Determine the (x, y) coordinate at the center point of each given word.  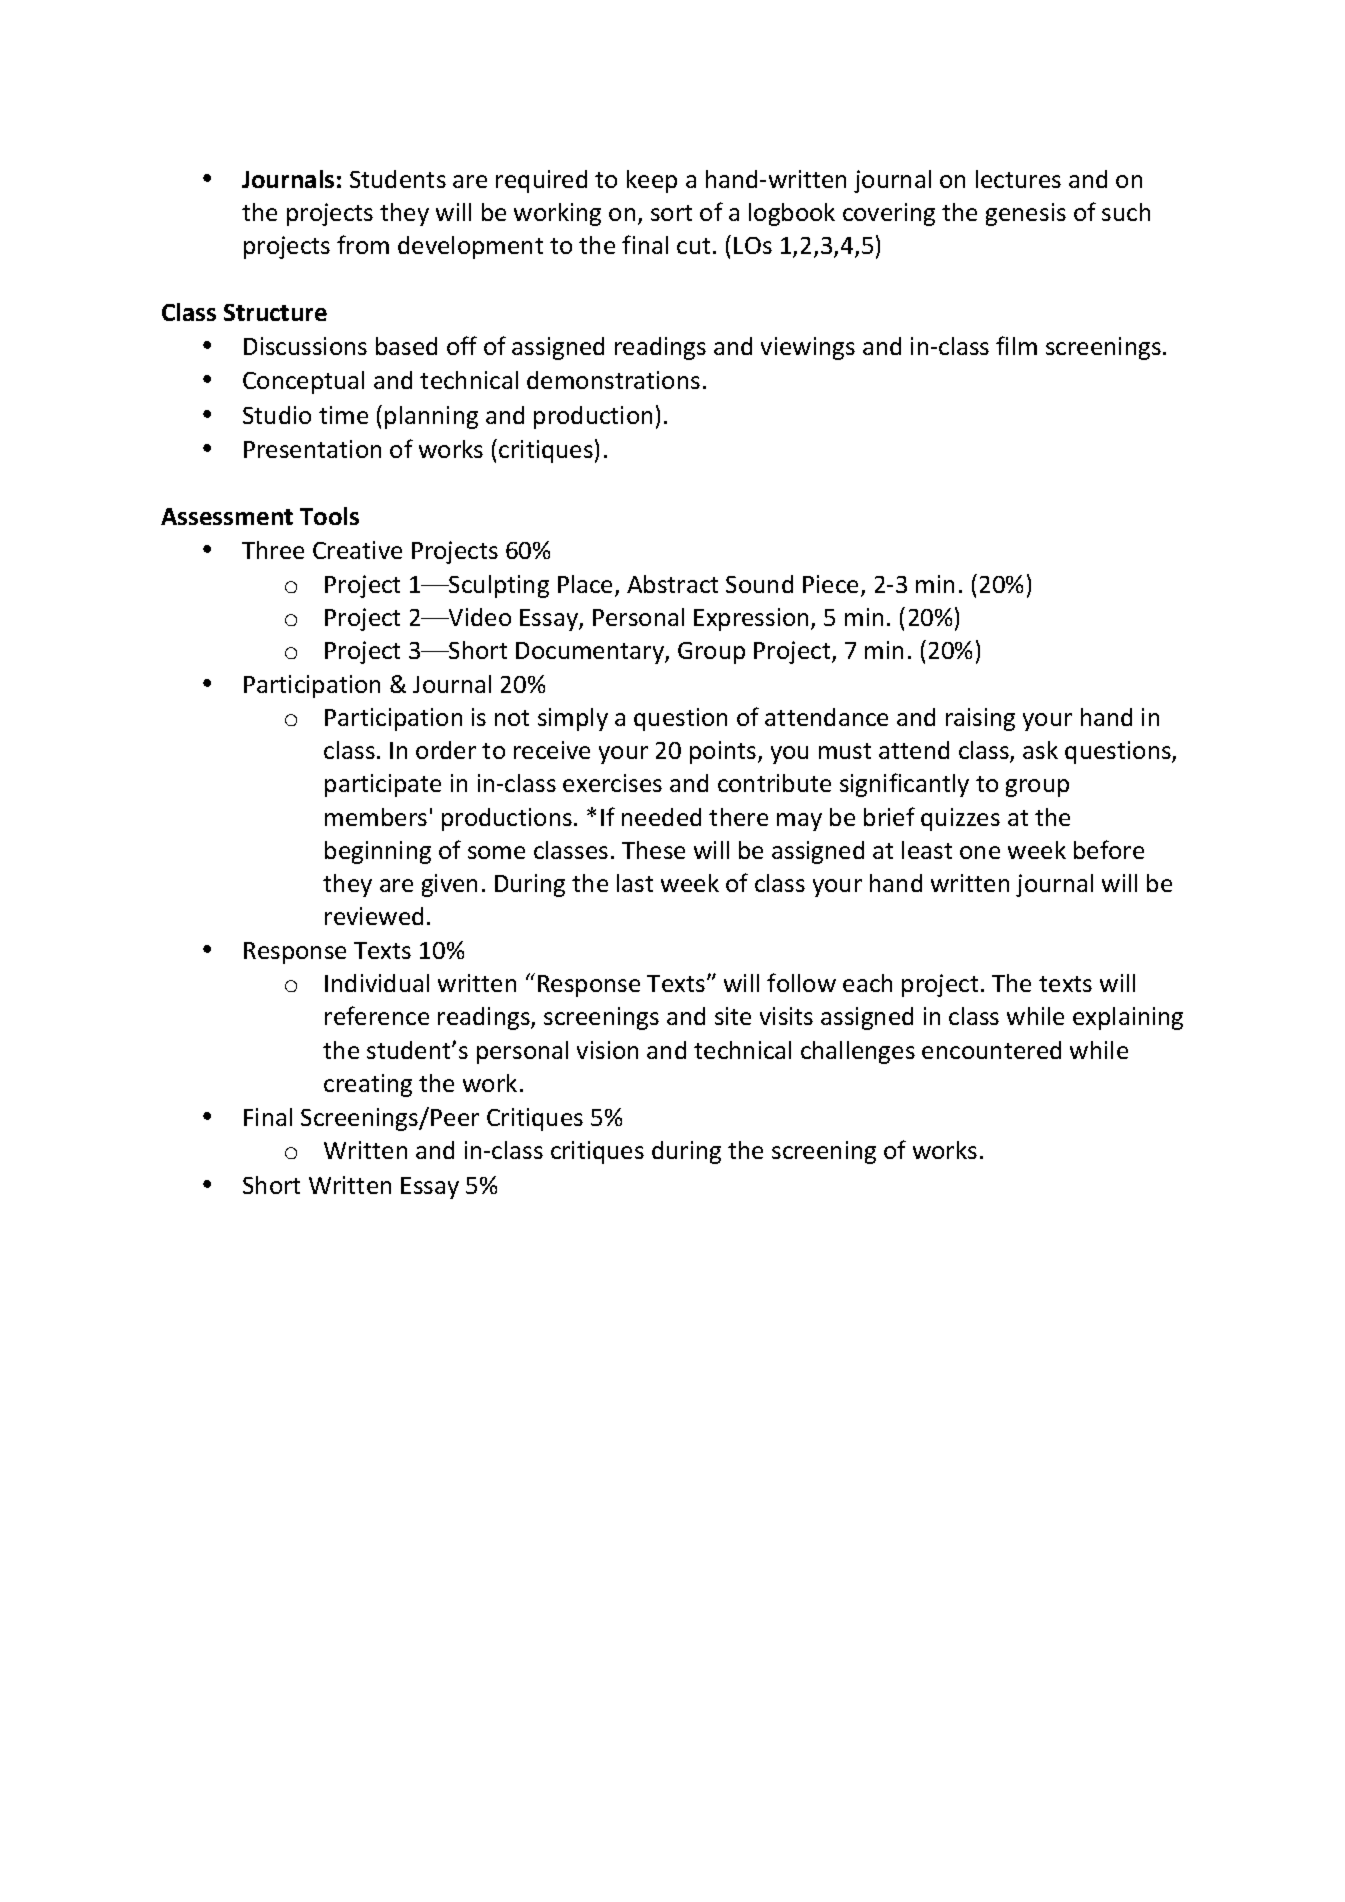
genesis (1026, 214)
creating (368, 1085)
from (363, 244)
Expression (751, 619)
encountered (991, 1050)
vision (607, 1050)
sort (671, 213)
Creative (357, 550)
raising (980, 719)
